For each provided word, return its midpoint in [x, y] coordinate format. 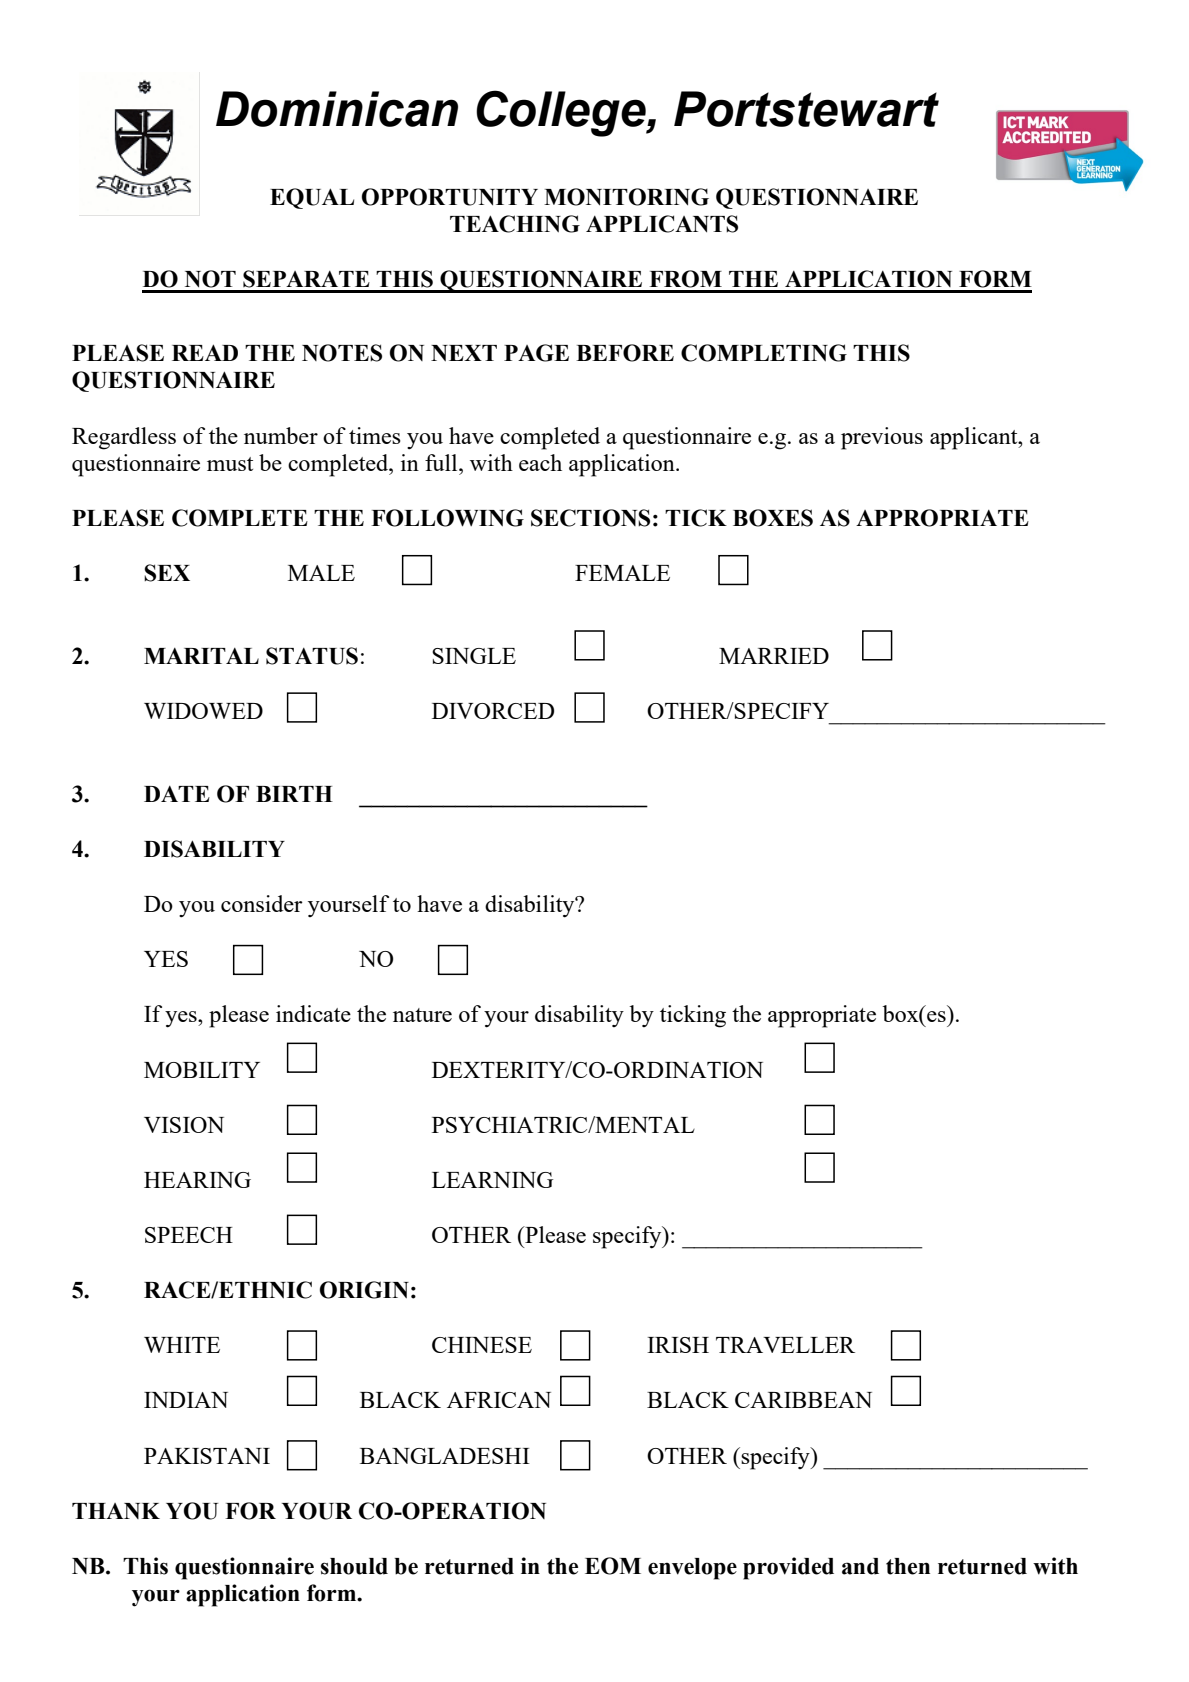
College [562, 113]
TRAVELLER [785, 1345]
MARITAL [201, 656]
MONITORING [626, 197]
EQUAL [312, 198]
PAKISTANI [207, 1456]
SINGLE [474, 656]
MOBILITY [202, 1070]
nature [422, 1015]
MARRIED [774, 656]
